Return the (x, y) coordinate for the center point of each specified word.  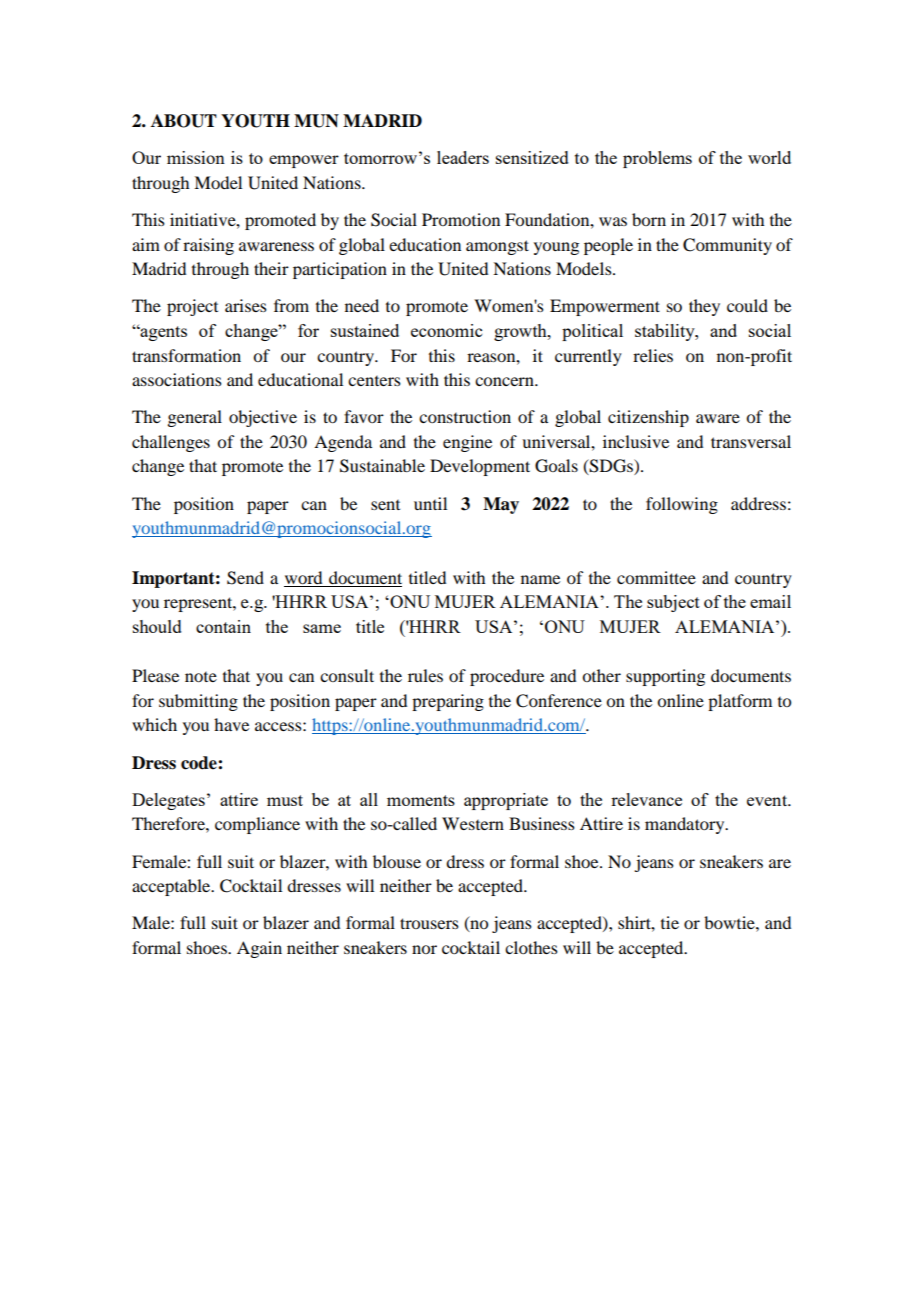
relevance (646, 799)
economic (446, 330)
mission (196, 157)
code (200, 763)
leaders (463, 157)
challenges (171, 443)
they (704, 307)
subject (673, 603)
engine (467, 443)
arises (246, 305)
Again (259, 949)
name (540, 579)
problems (657, 159)
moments (421, 800)
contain (223, 626)
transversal (751, 441)
